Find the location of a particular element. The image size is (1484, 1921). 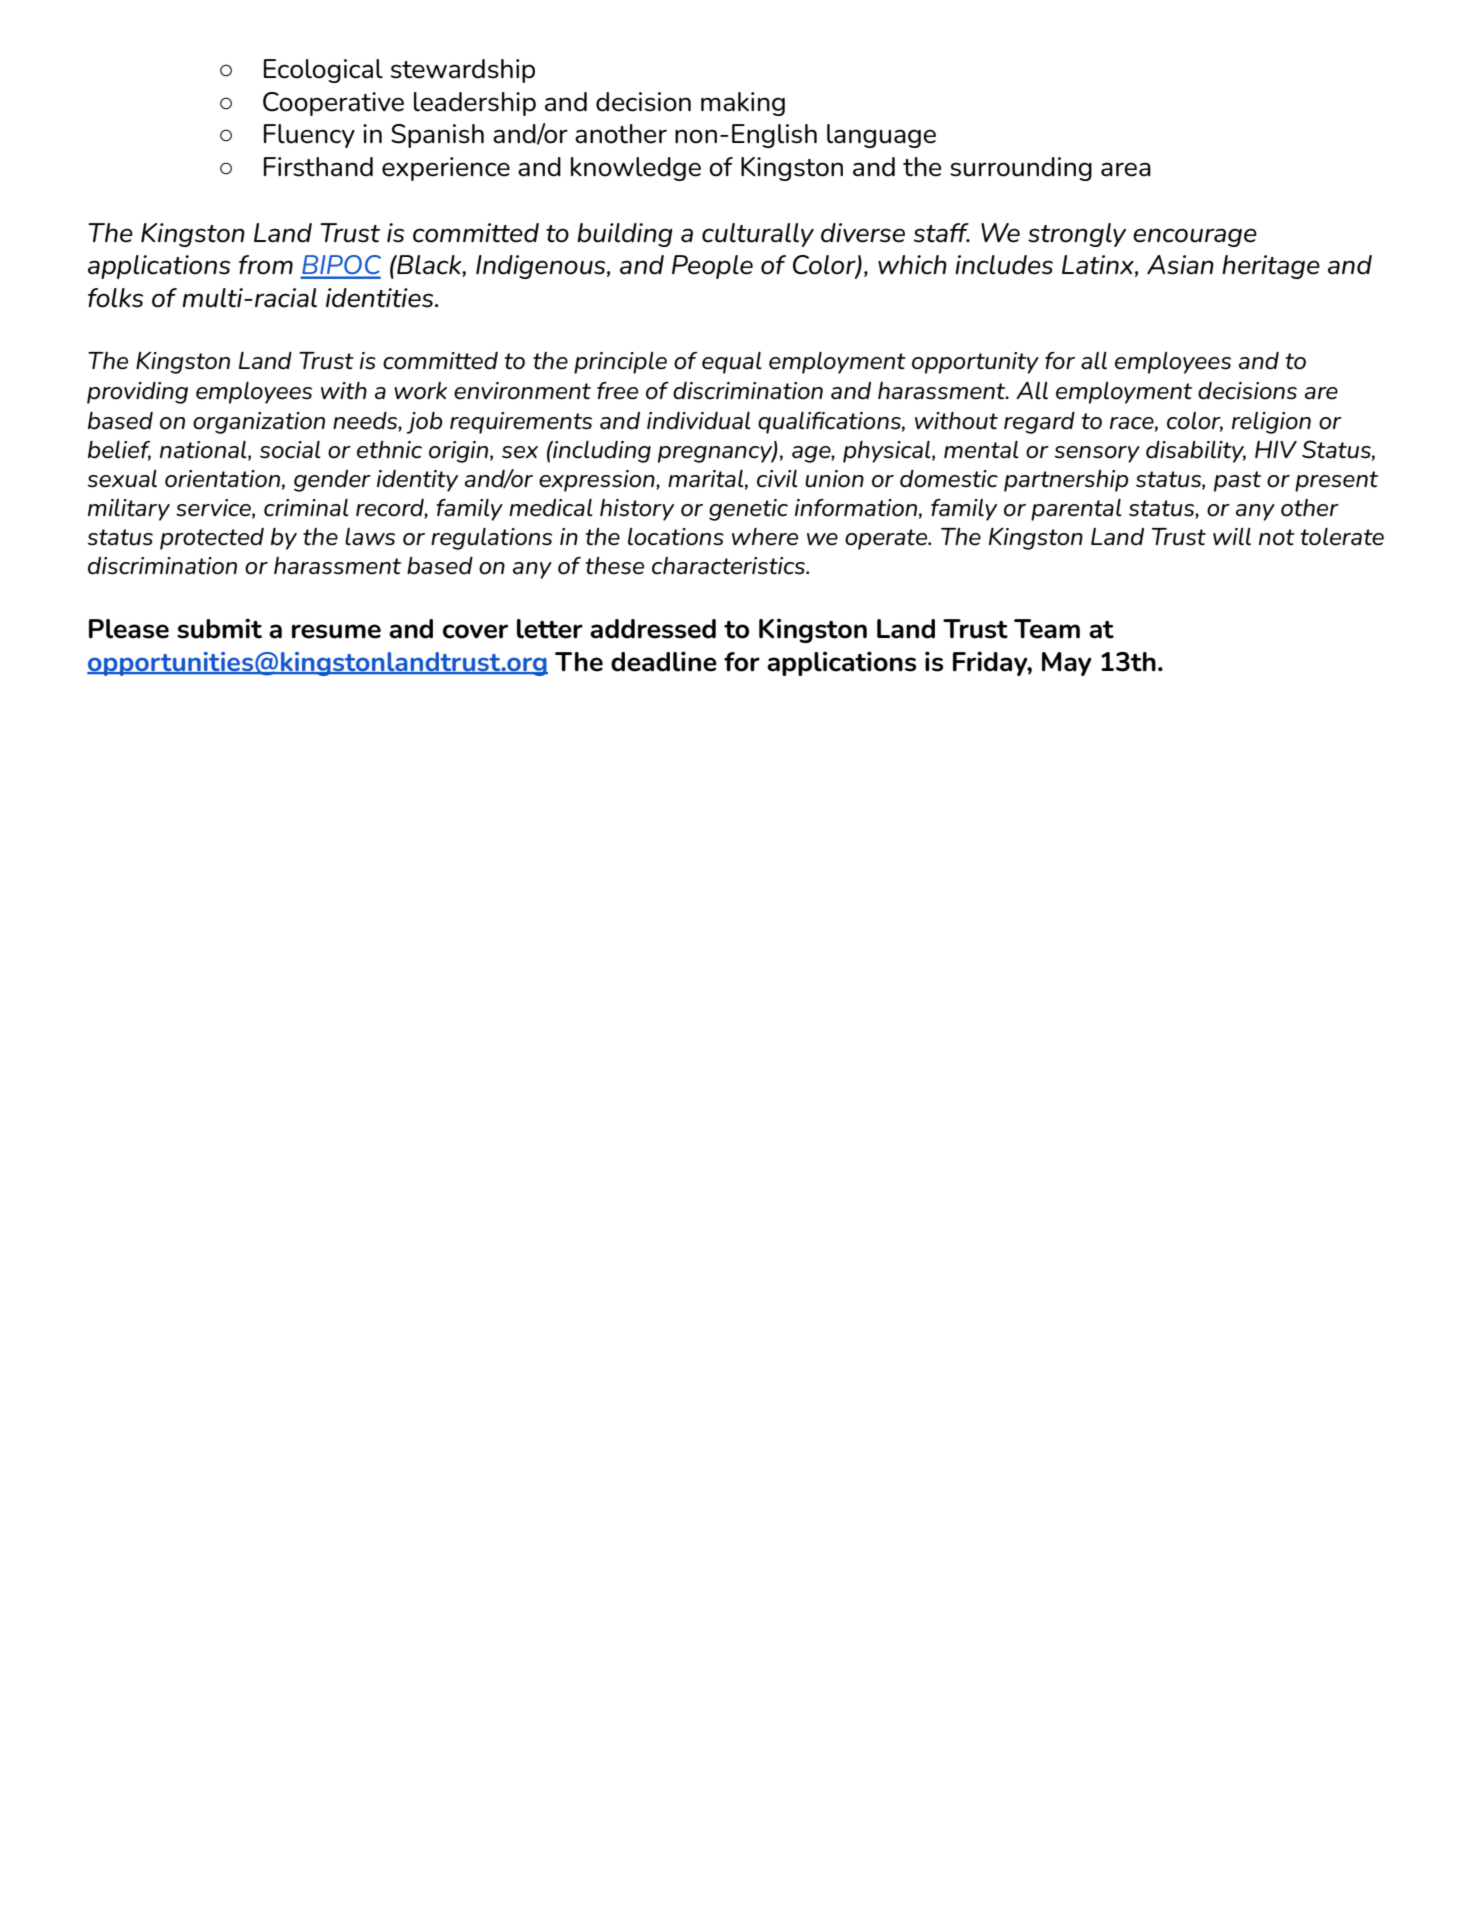

from is located at coordinates (266, 265).
